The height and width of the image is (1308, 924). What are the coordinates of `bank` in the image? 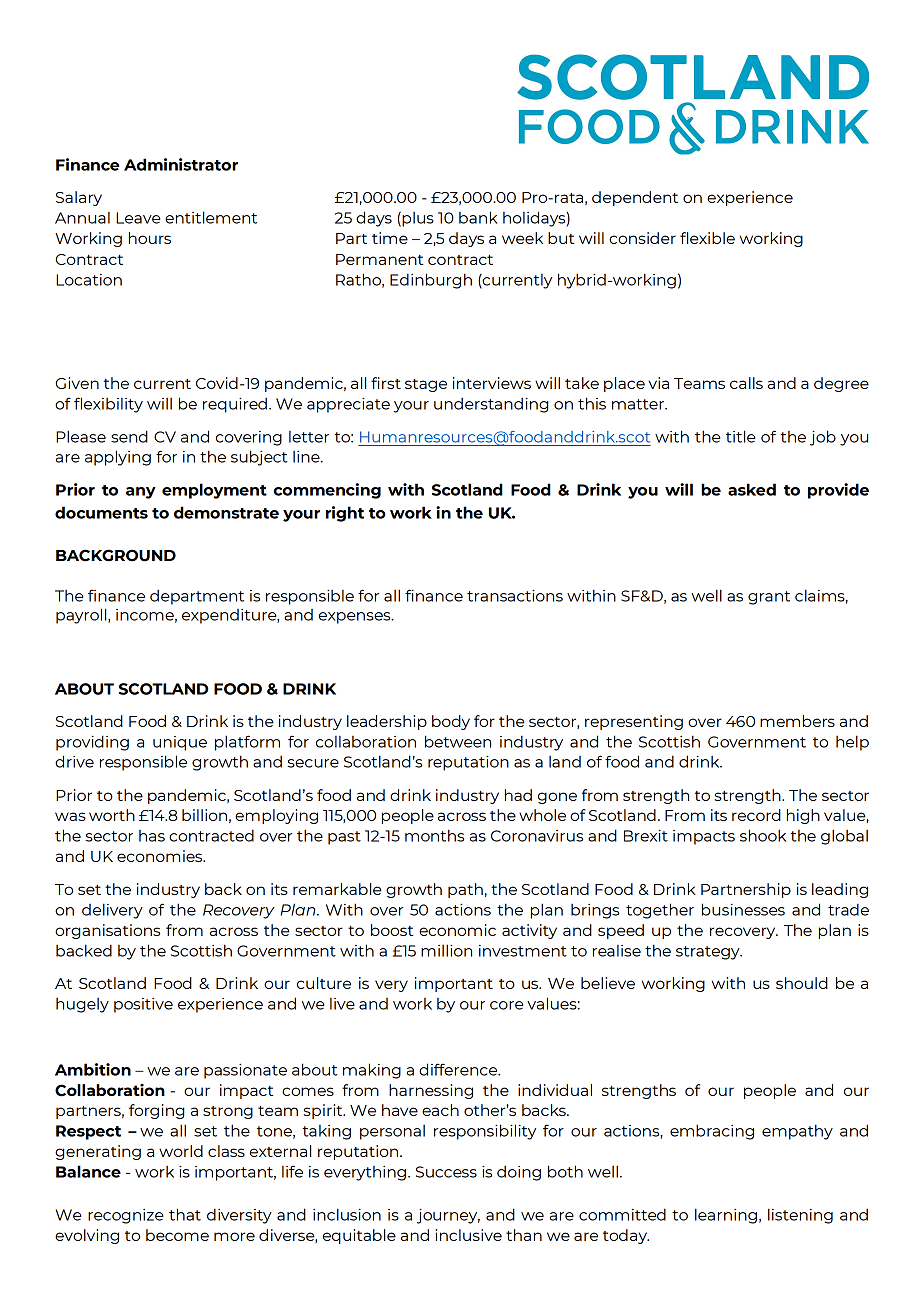 It's located at (478, 217).
